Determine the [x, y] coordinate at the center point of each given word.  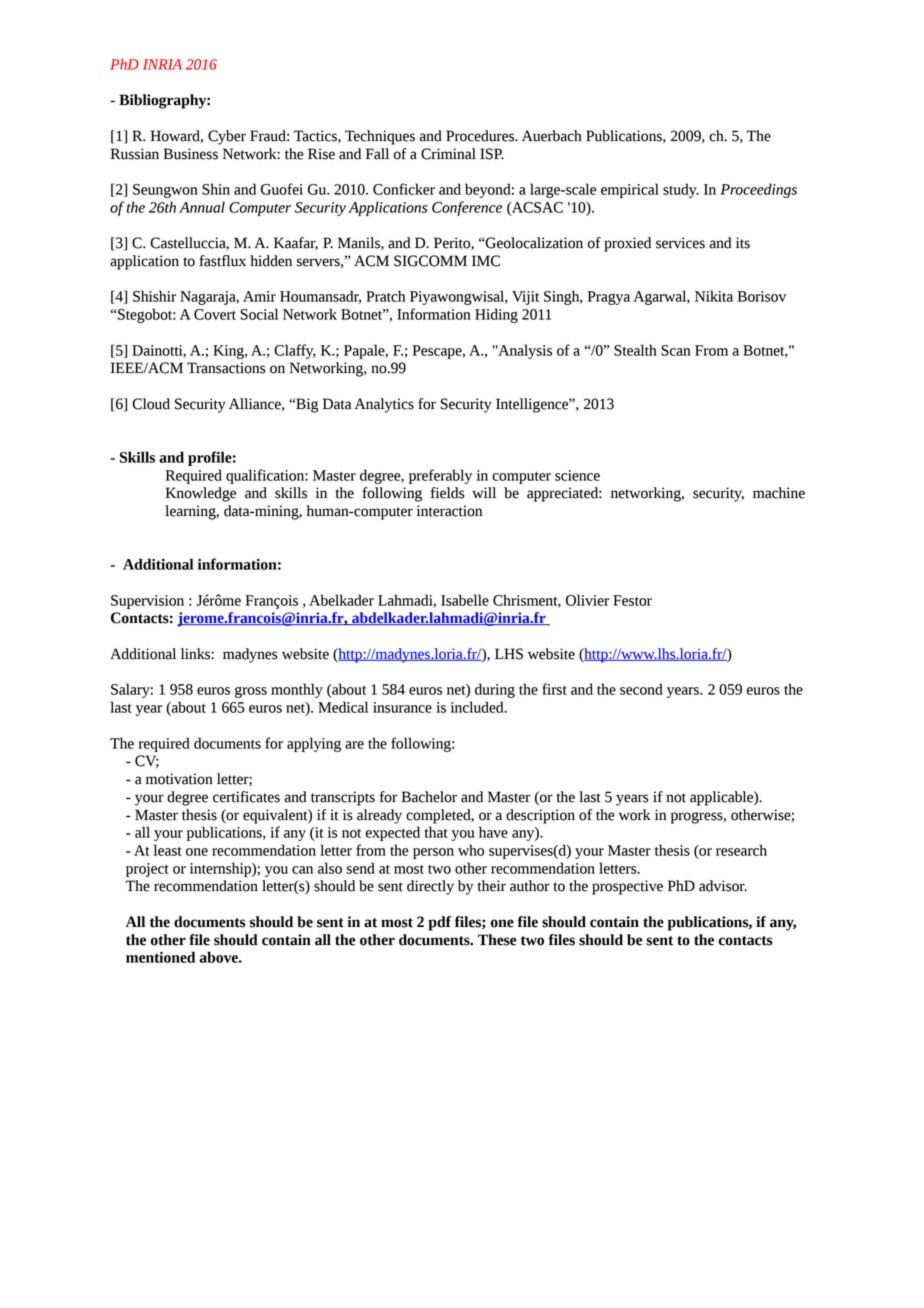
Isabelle [465, 600]
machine [779, 493]
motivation [179, 779]
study [681, 190]
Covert [215, 314]
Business [191, 154]
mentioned [160, 957]
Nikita [714, 296]
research [741, 850]
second [641, 689]
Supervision [147, 602]
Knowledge [201, 494]
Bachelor [429, 797]
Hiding [496, 315]
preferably [440, 476]
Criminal [448, 154]
